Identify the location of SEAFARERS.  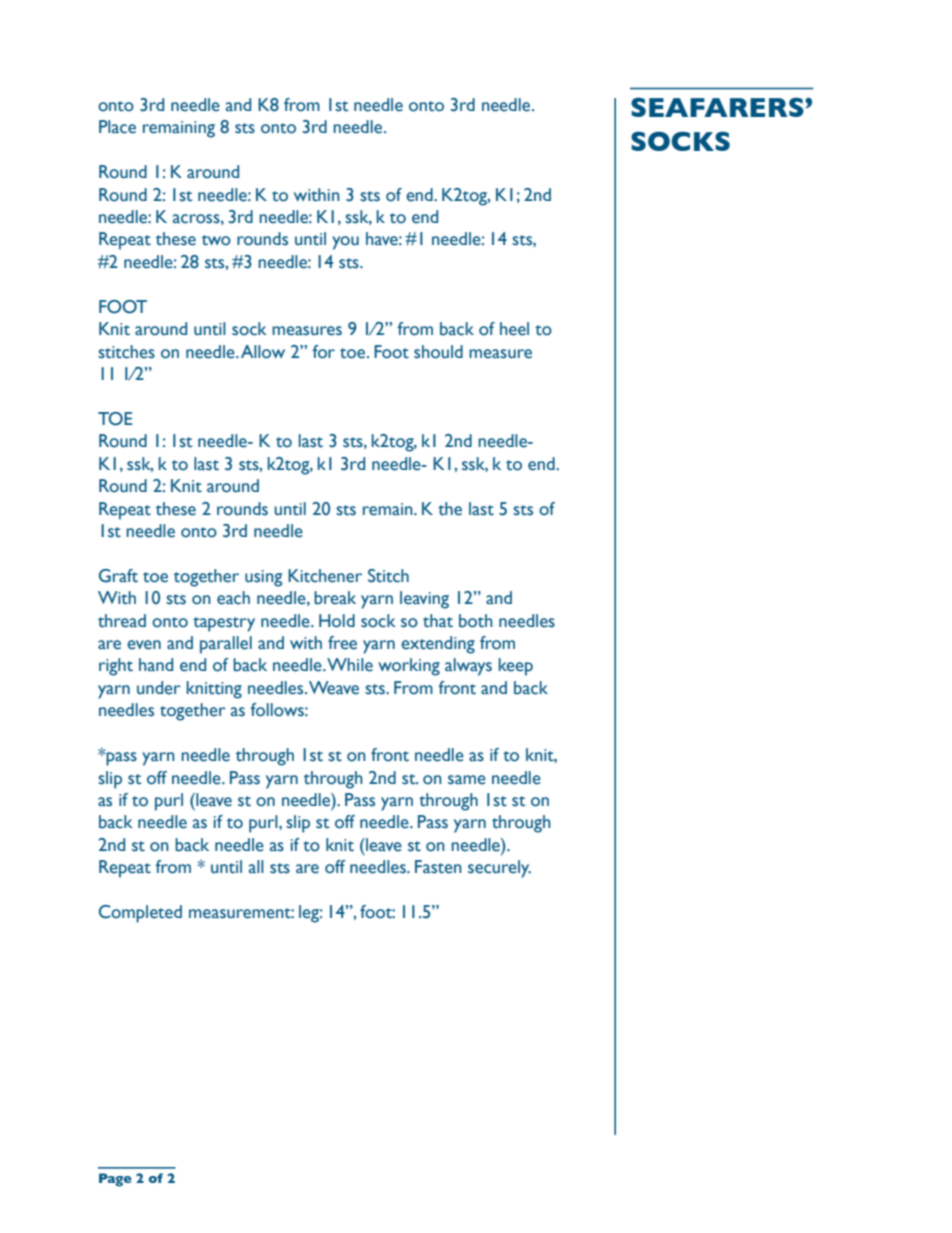
(718, 107).
